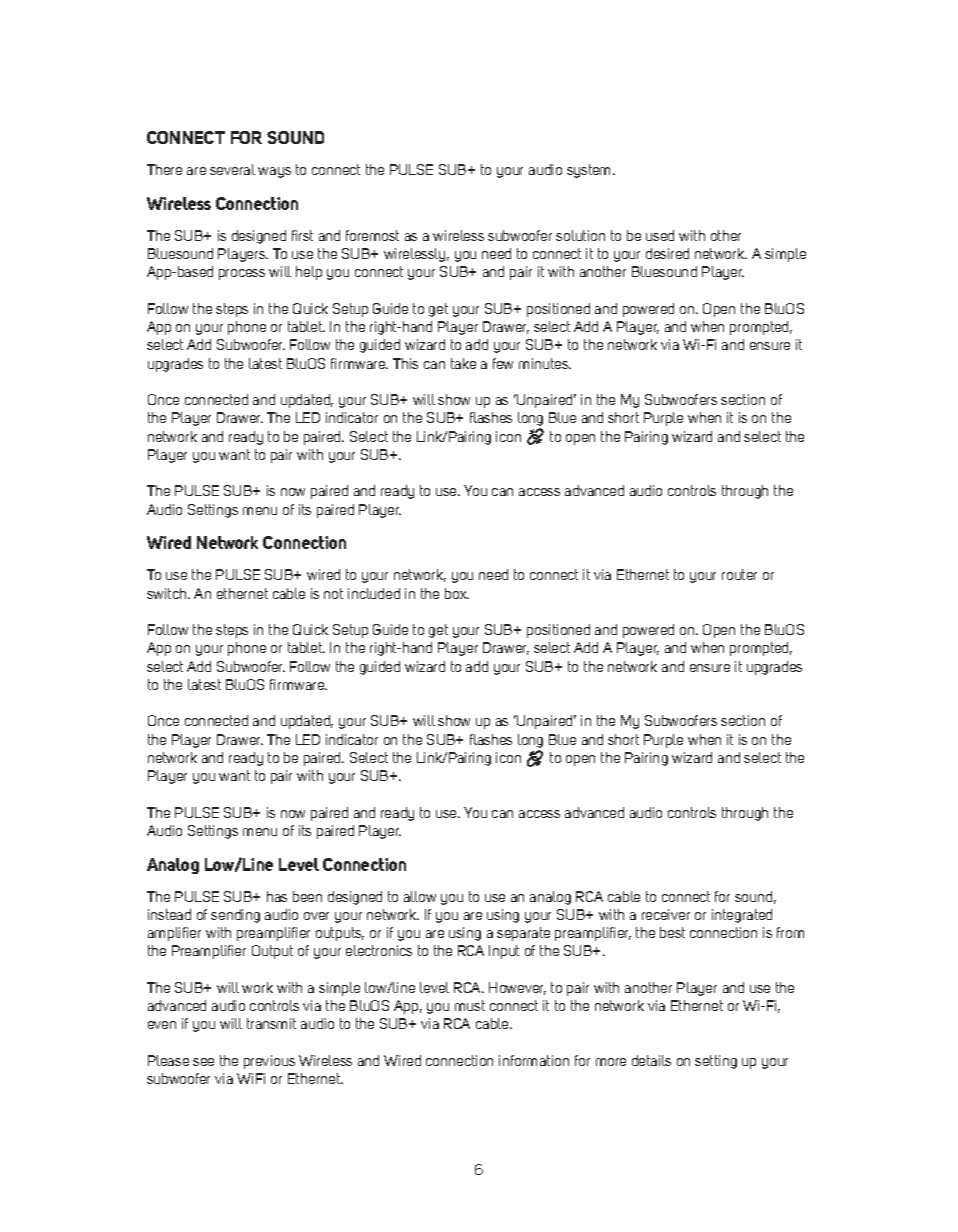 The height and width of the screenshot is (1232, 958). I want to click on used, so click(660, 235).
